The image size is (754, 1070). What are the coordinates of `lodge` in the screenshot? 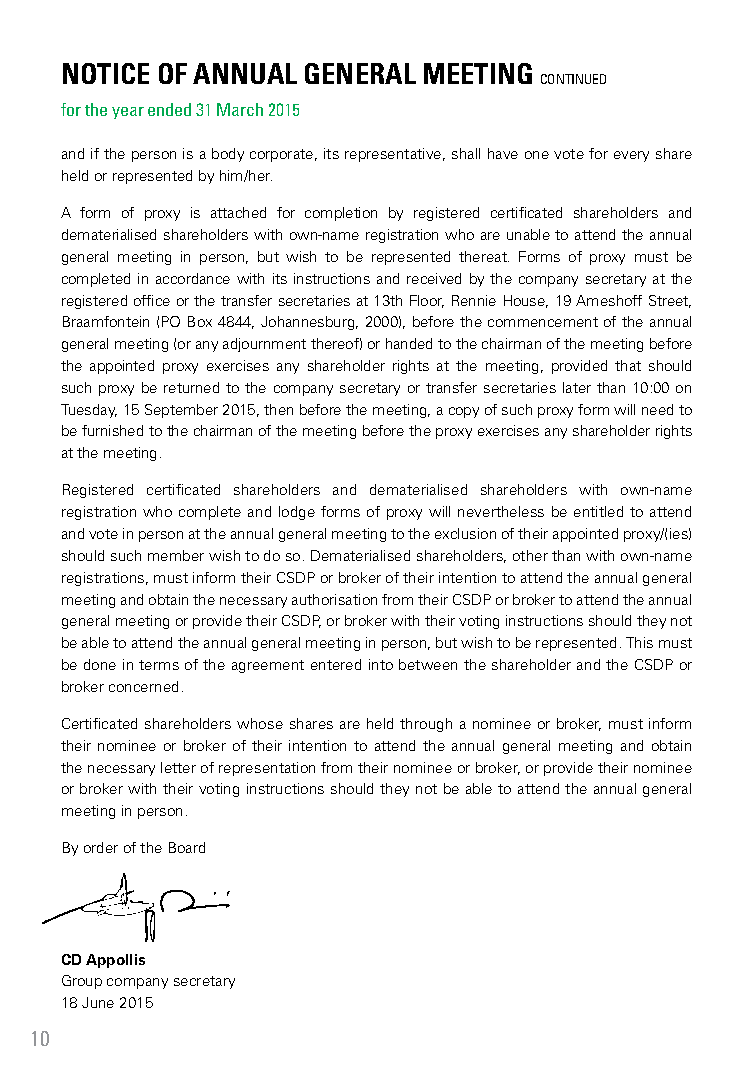 It's located at (297, 513).
